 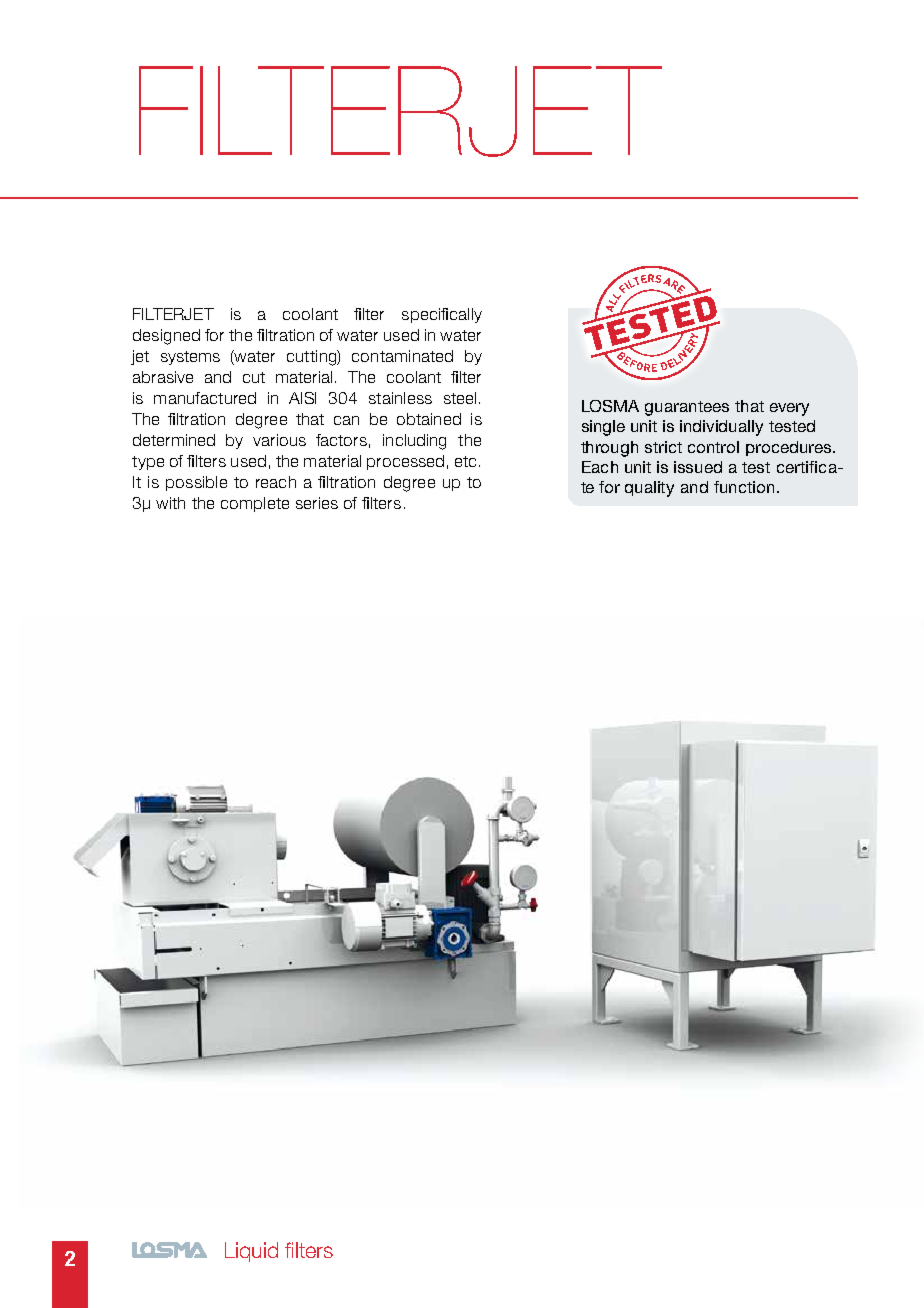 What do you see at coordinates (317, 503) in the screenshot?
I see `series` at bounding box center [317, 503].
